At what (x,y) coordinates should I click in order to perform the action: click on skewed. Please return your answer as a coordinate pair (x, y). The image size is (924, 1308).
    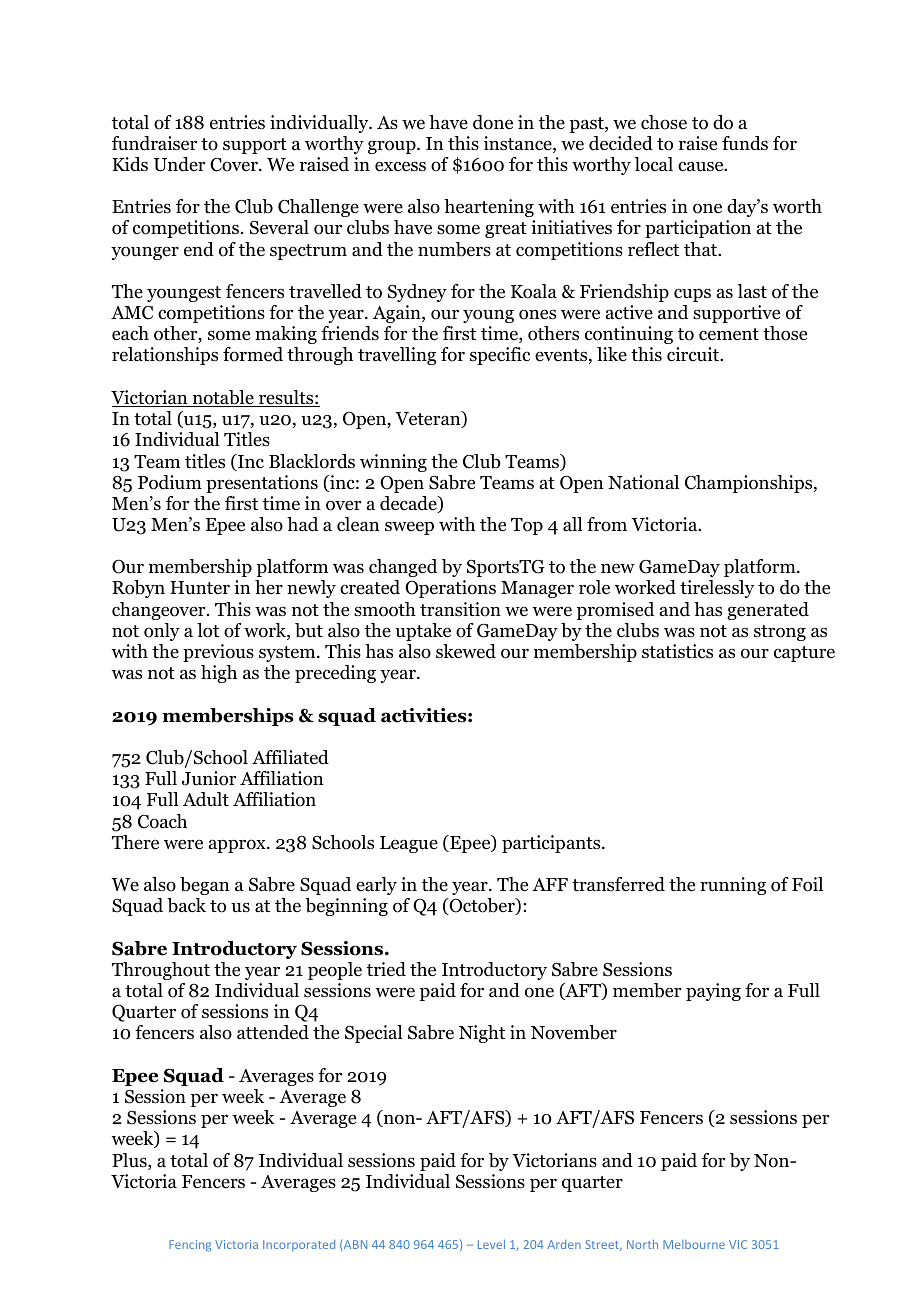
    Looking at the image, I should click on (466, 651).
